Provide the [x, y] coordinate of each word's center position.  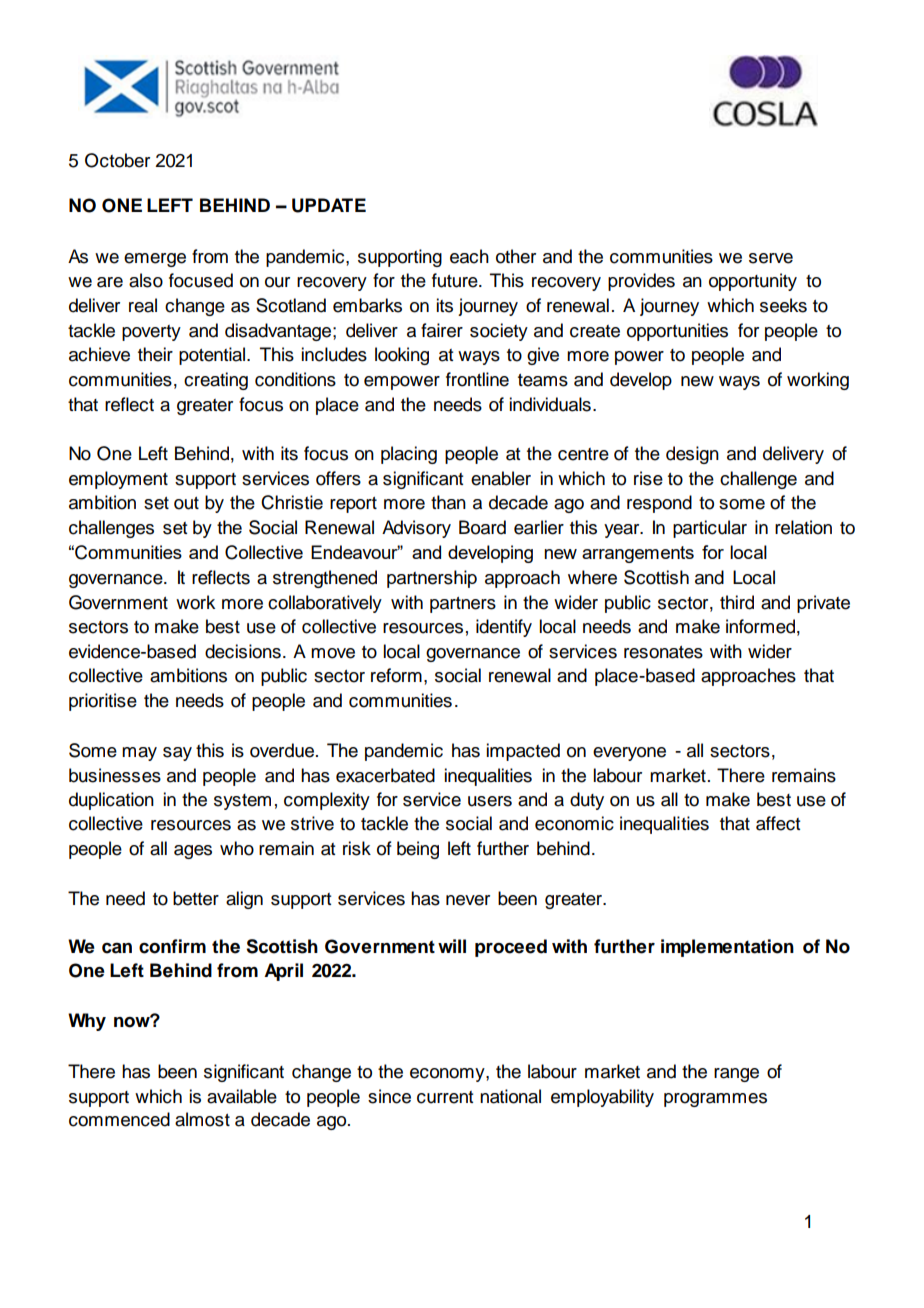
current [445, 1097]
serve [771, 258]
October [117, 160]
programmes [715, 1100]
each [469, 256]
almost [202, 1119]
